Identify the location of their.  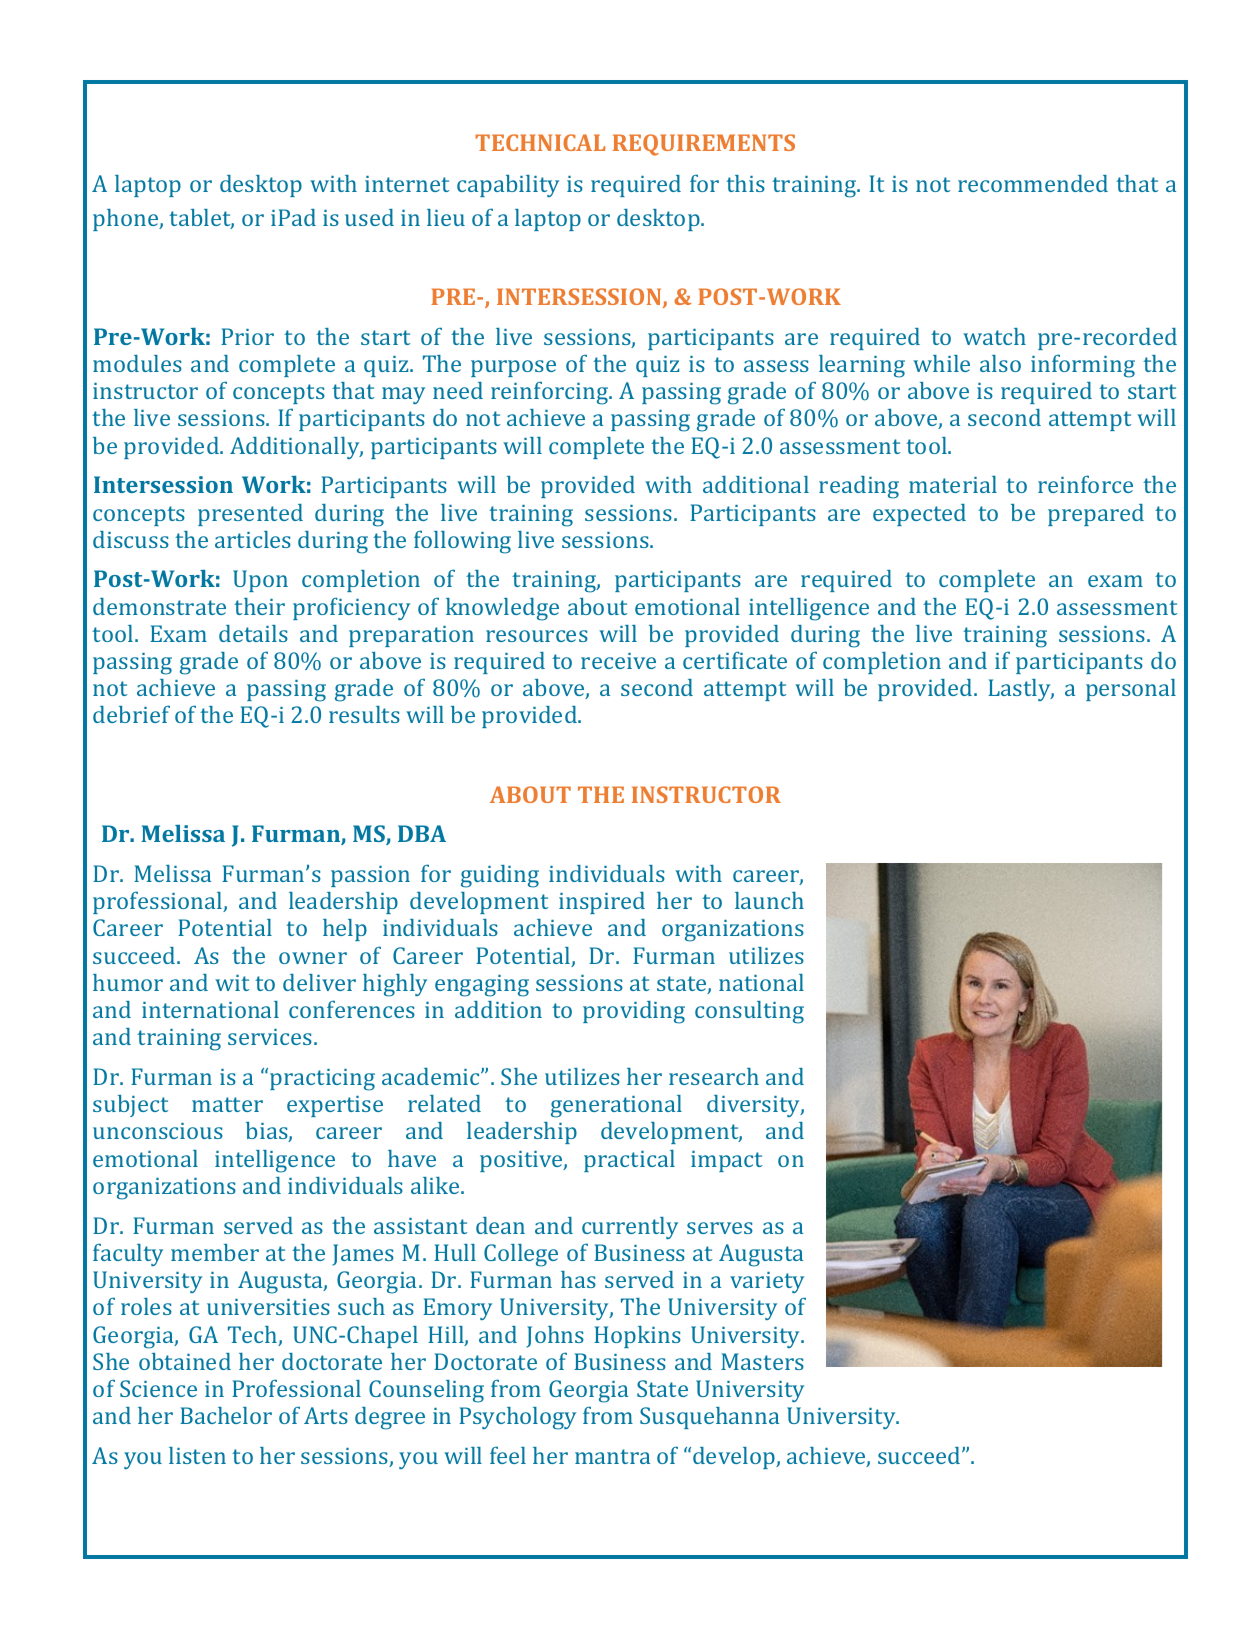
(259, 606).
